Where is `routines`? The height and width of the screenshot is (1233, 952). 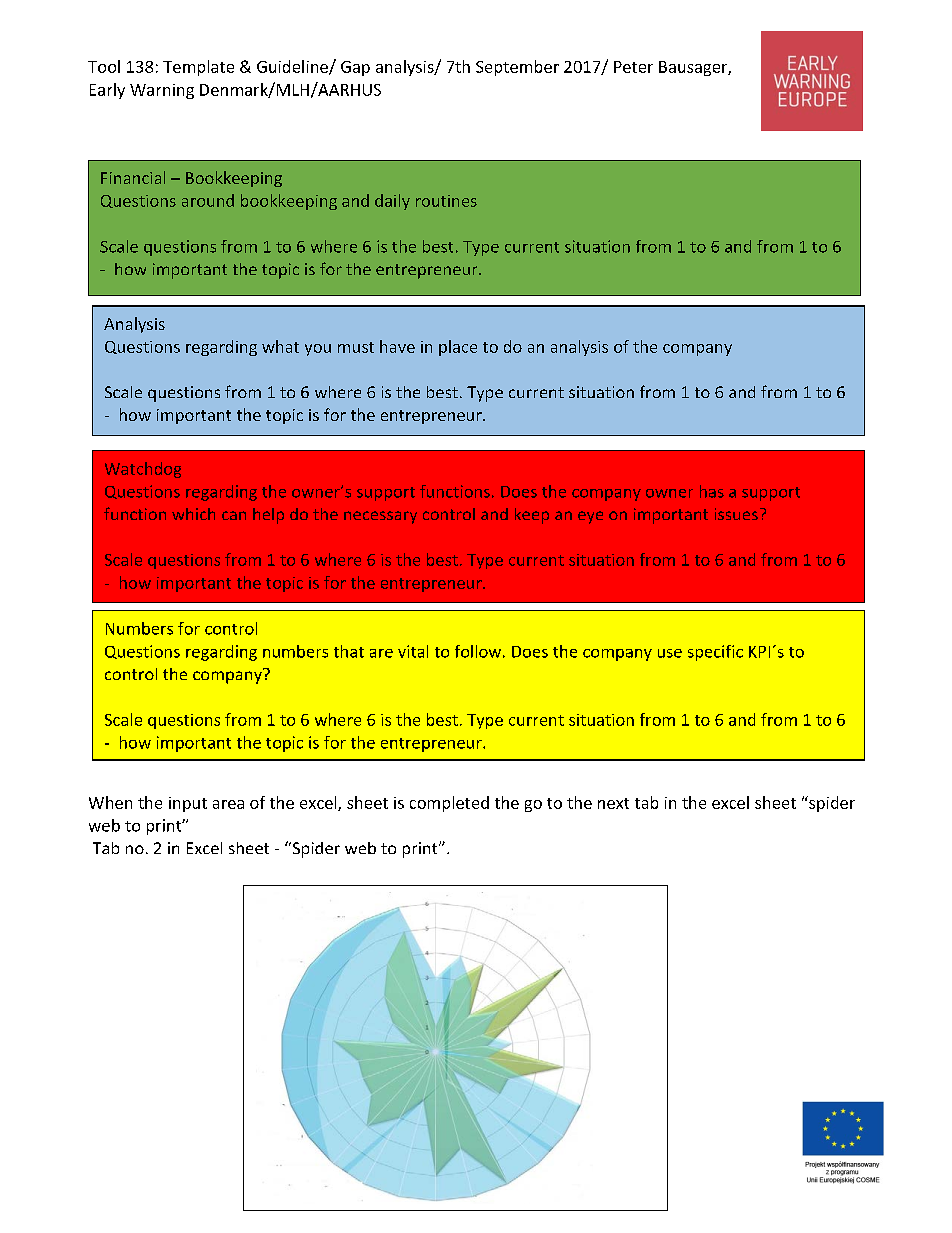 routines is located at coordinates (446, 201).
